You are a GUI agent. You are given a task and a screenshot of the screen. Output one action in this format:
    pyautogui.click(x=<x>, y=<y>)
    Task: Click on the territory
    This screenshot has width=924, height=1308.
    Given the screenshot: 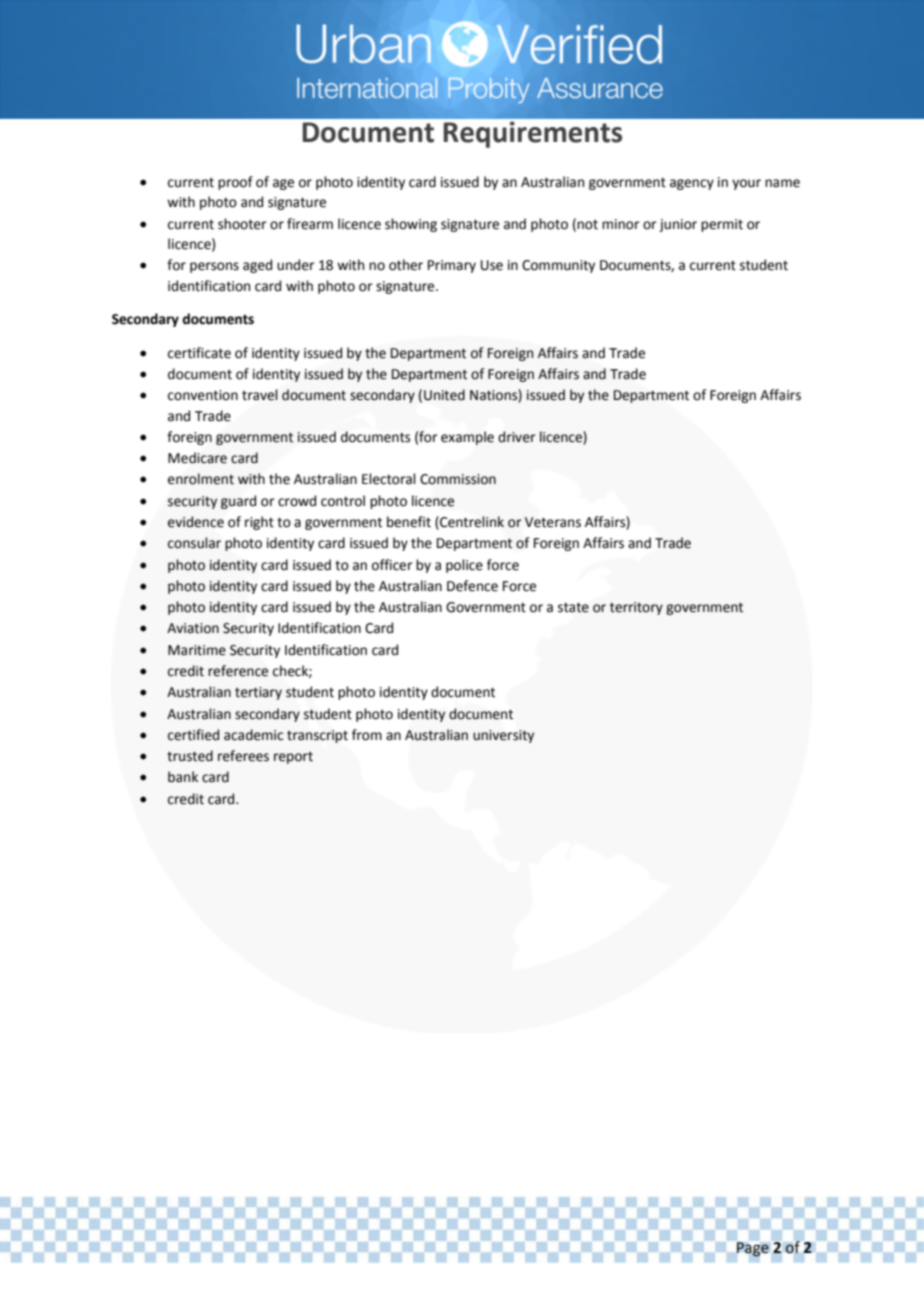 What is the action you would take?
    pyautogui.click(x=636, y=608)
